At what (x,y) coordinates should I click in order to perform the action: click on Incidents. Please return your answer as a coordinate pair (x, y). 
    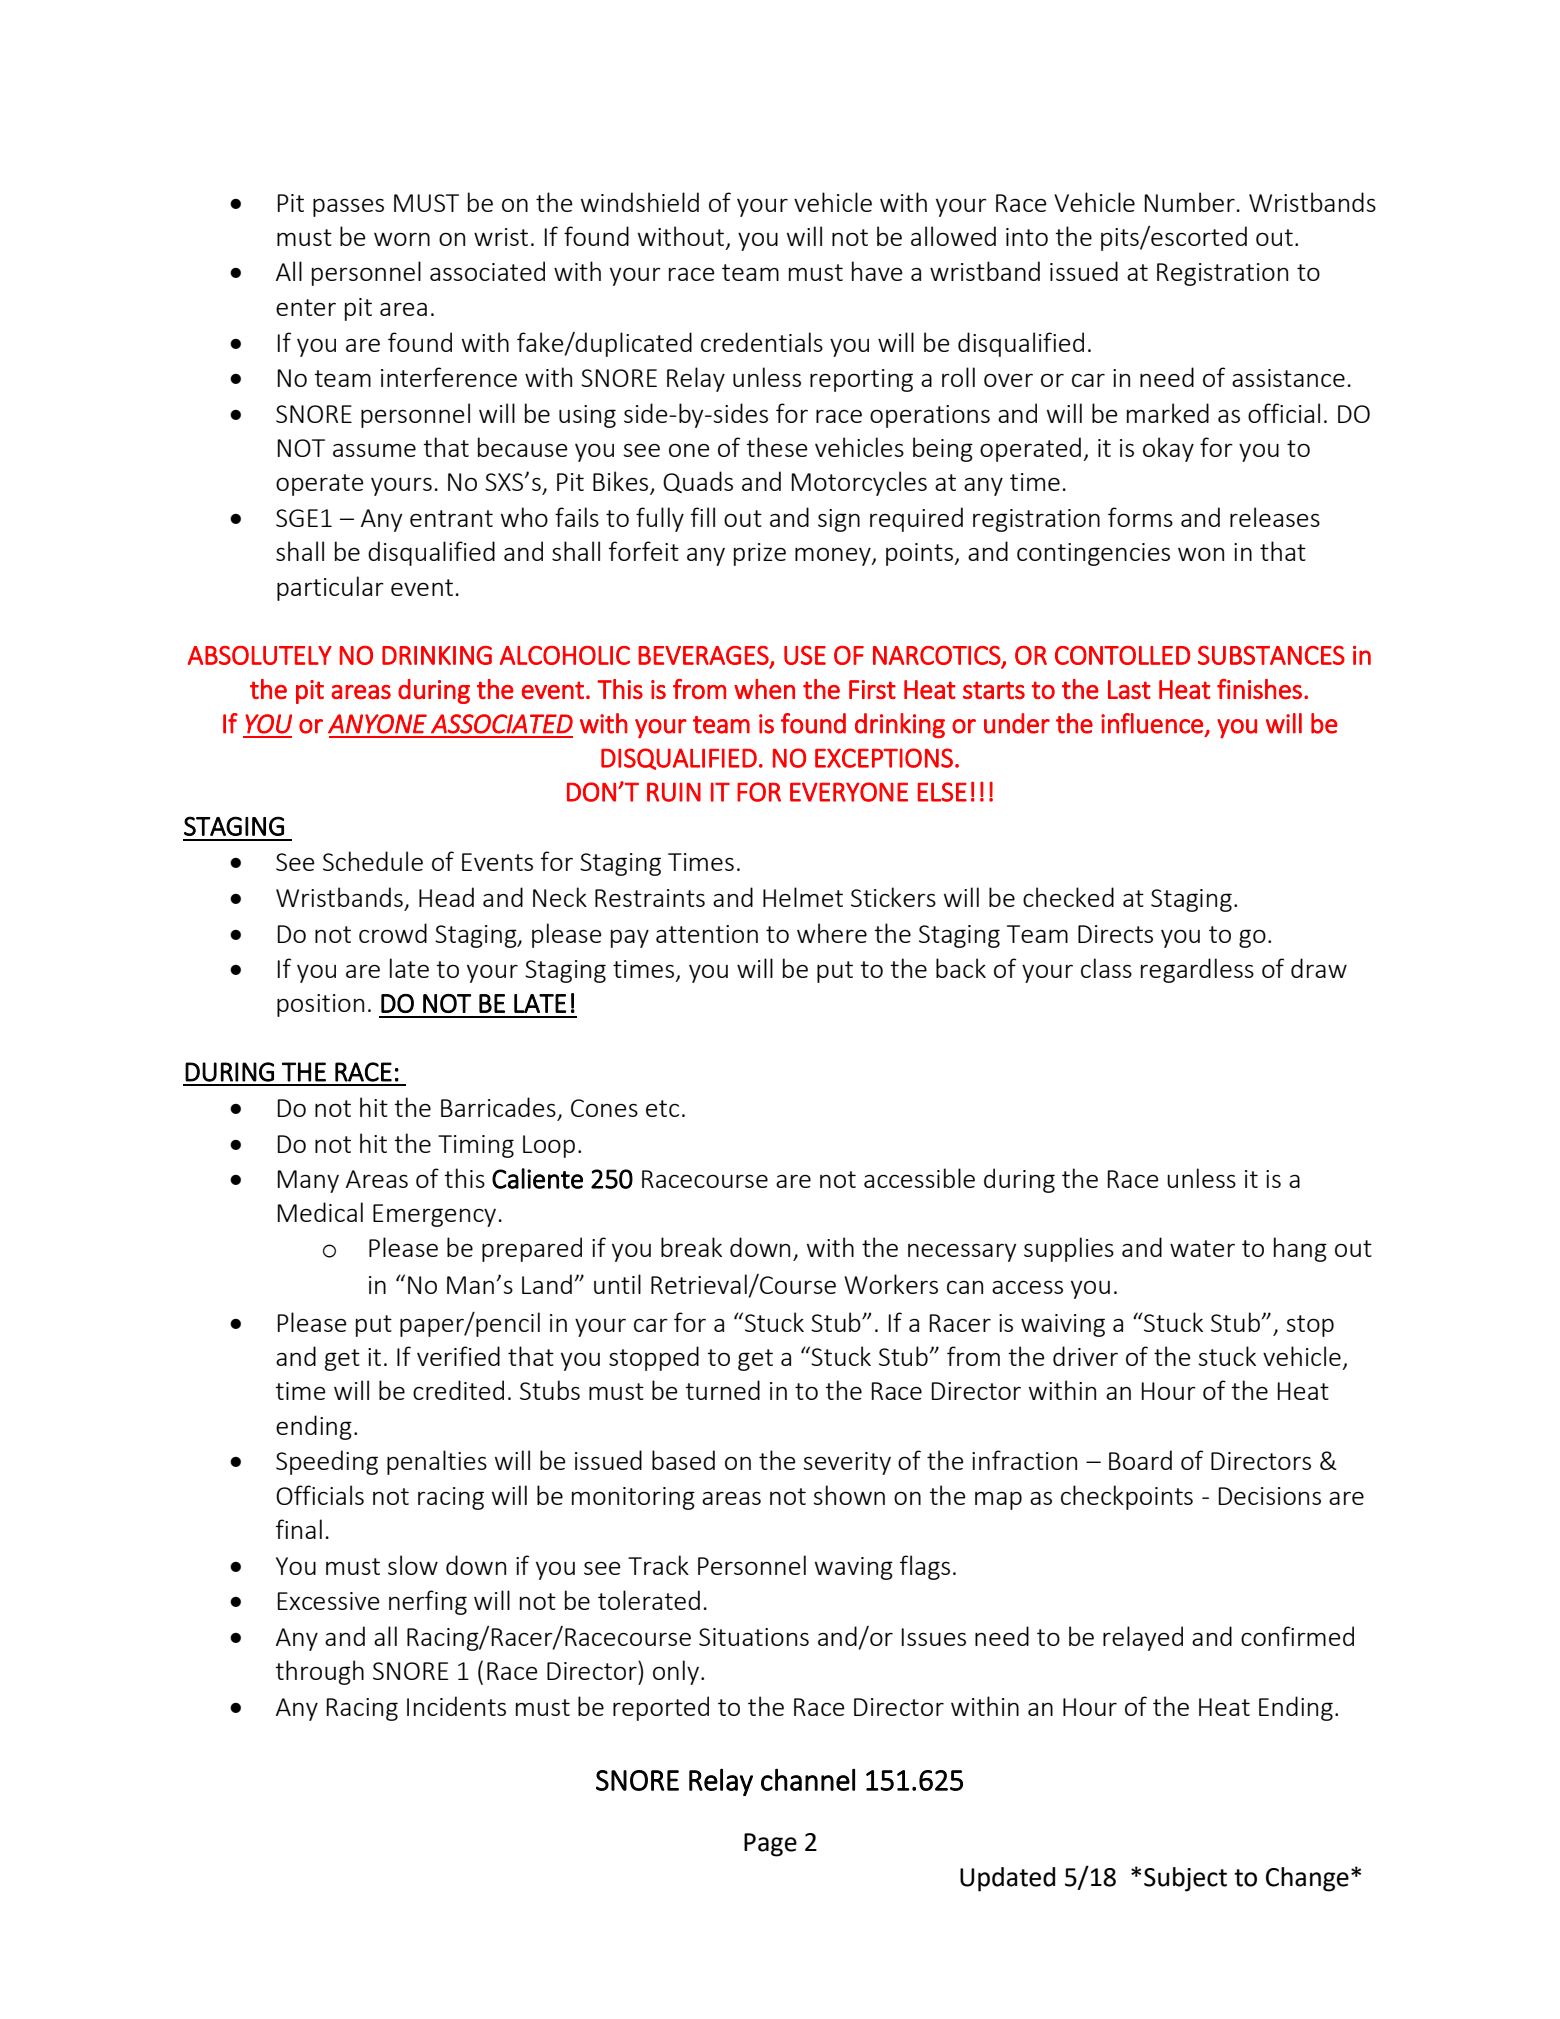
    Looking at the image, I should click on (456, 1706).
